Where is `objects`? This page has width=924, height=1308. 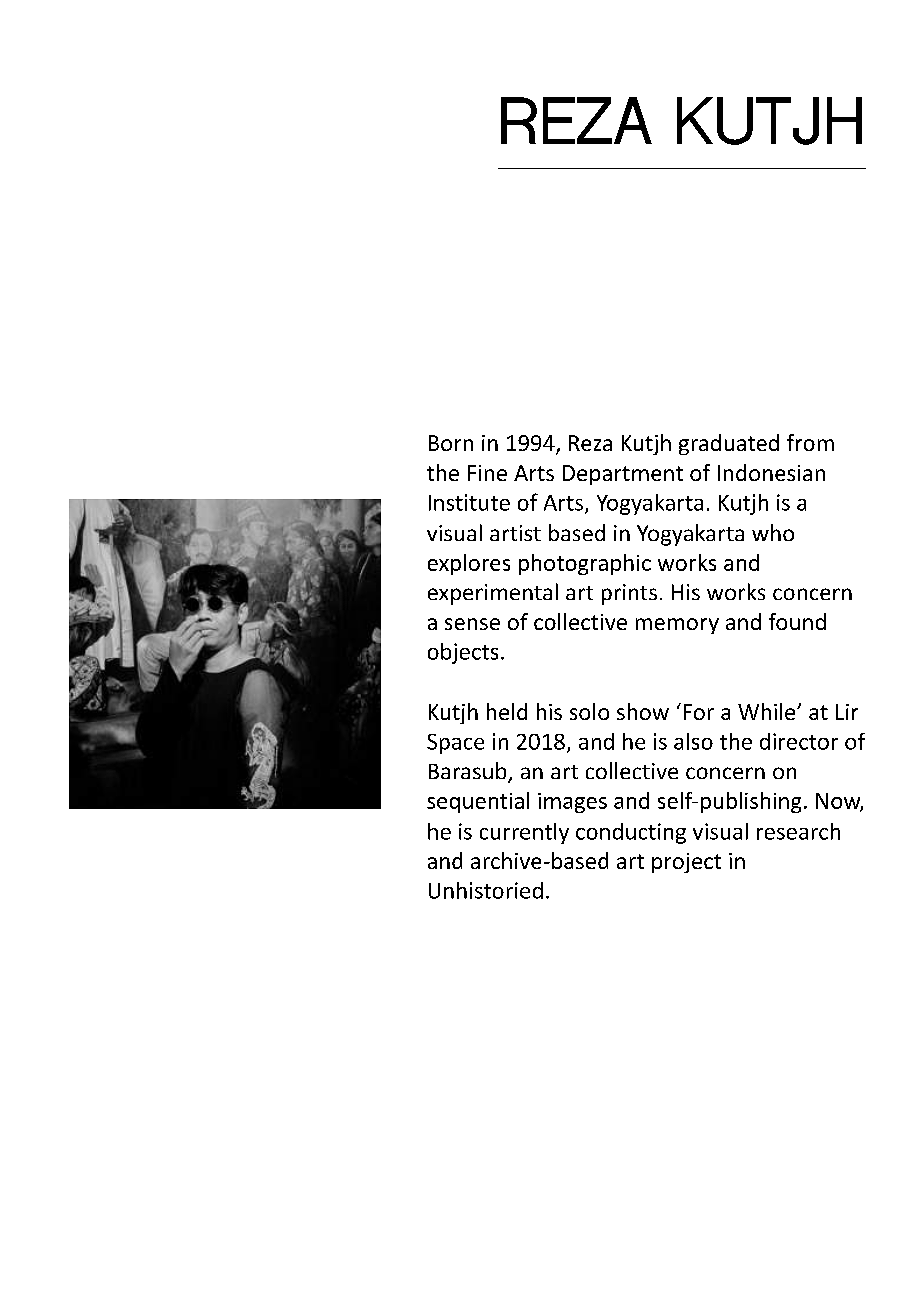 objects is located at coordinates (463, 653).
